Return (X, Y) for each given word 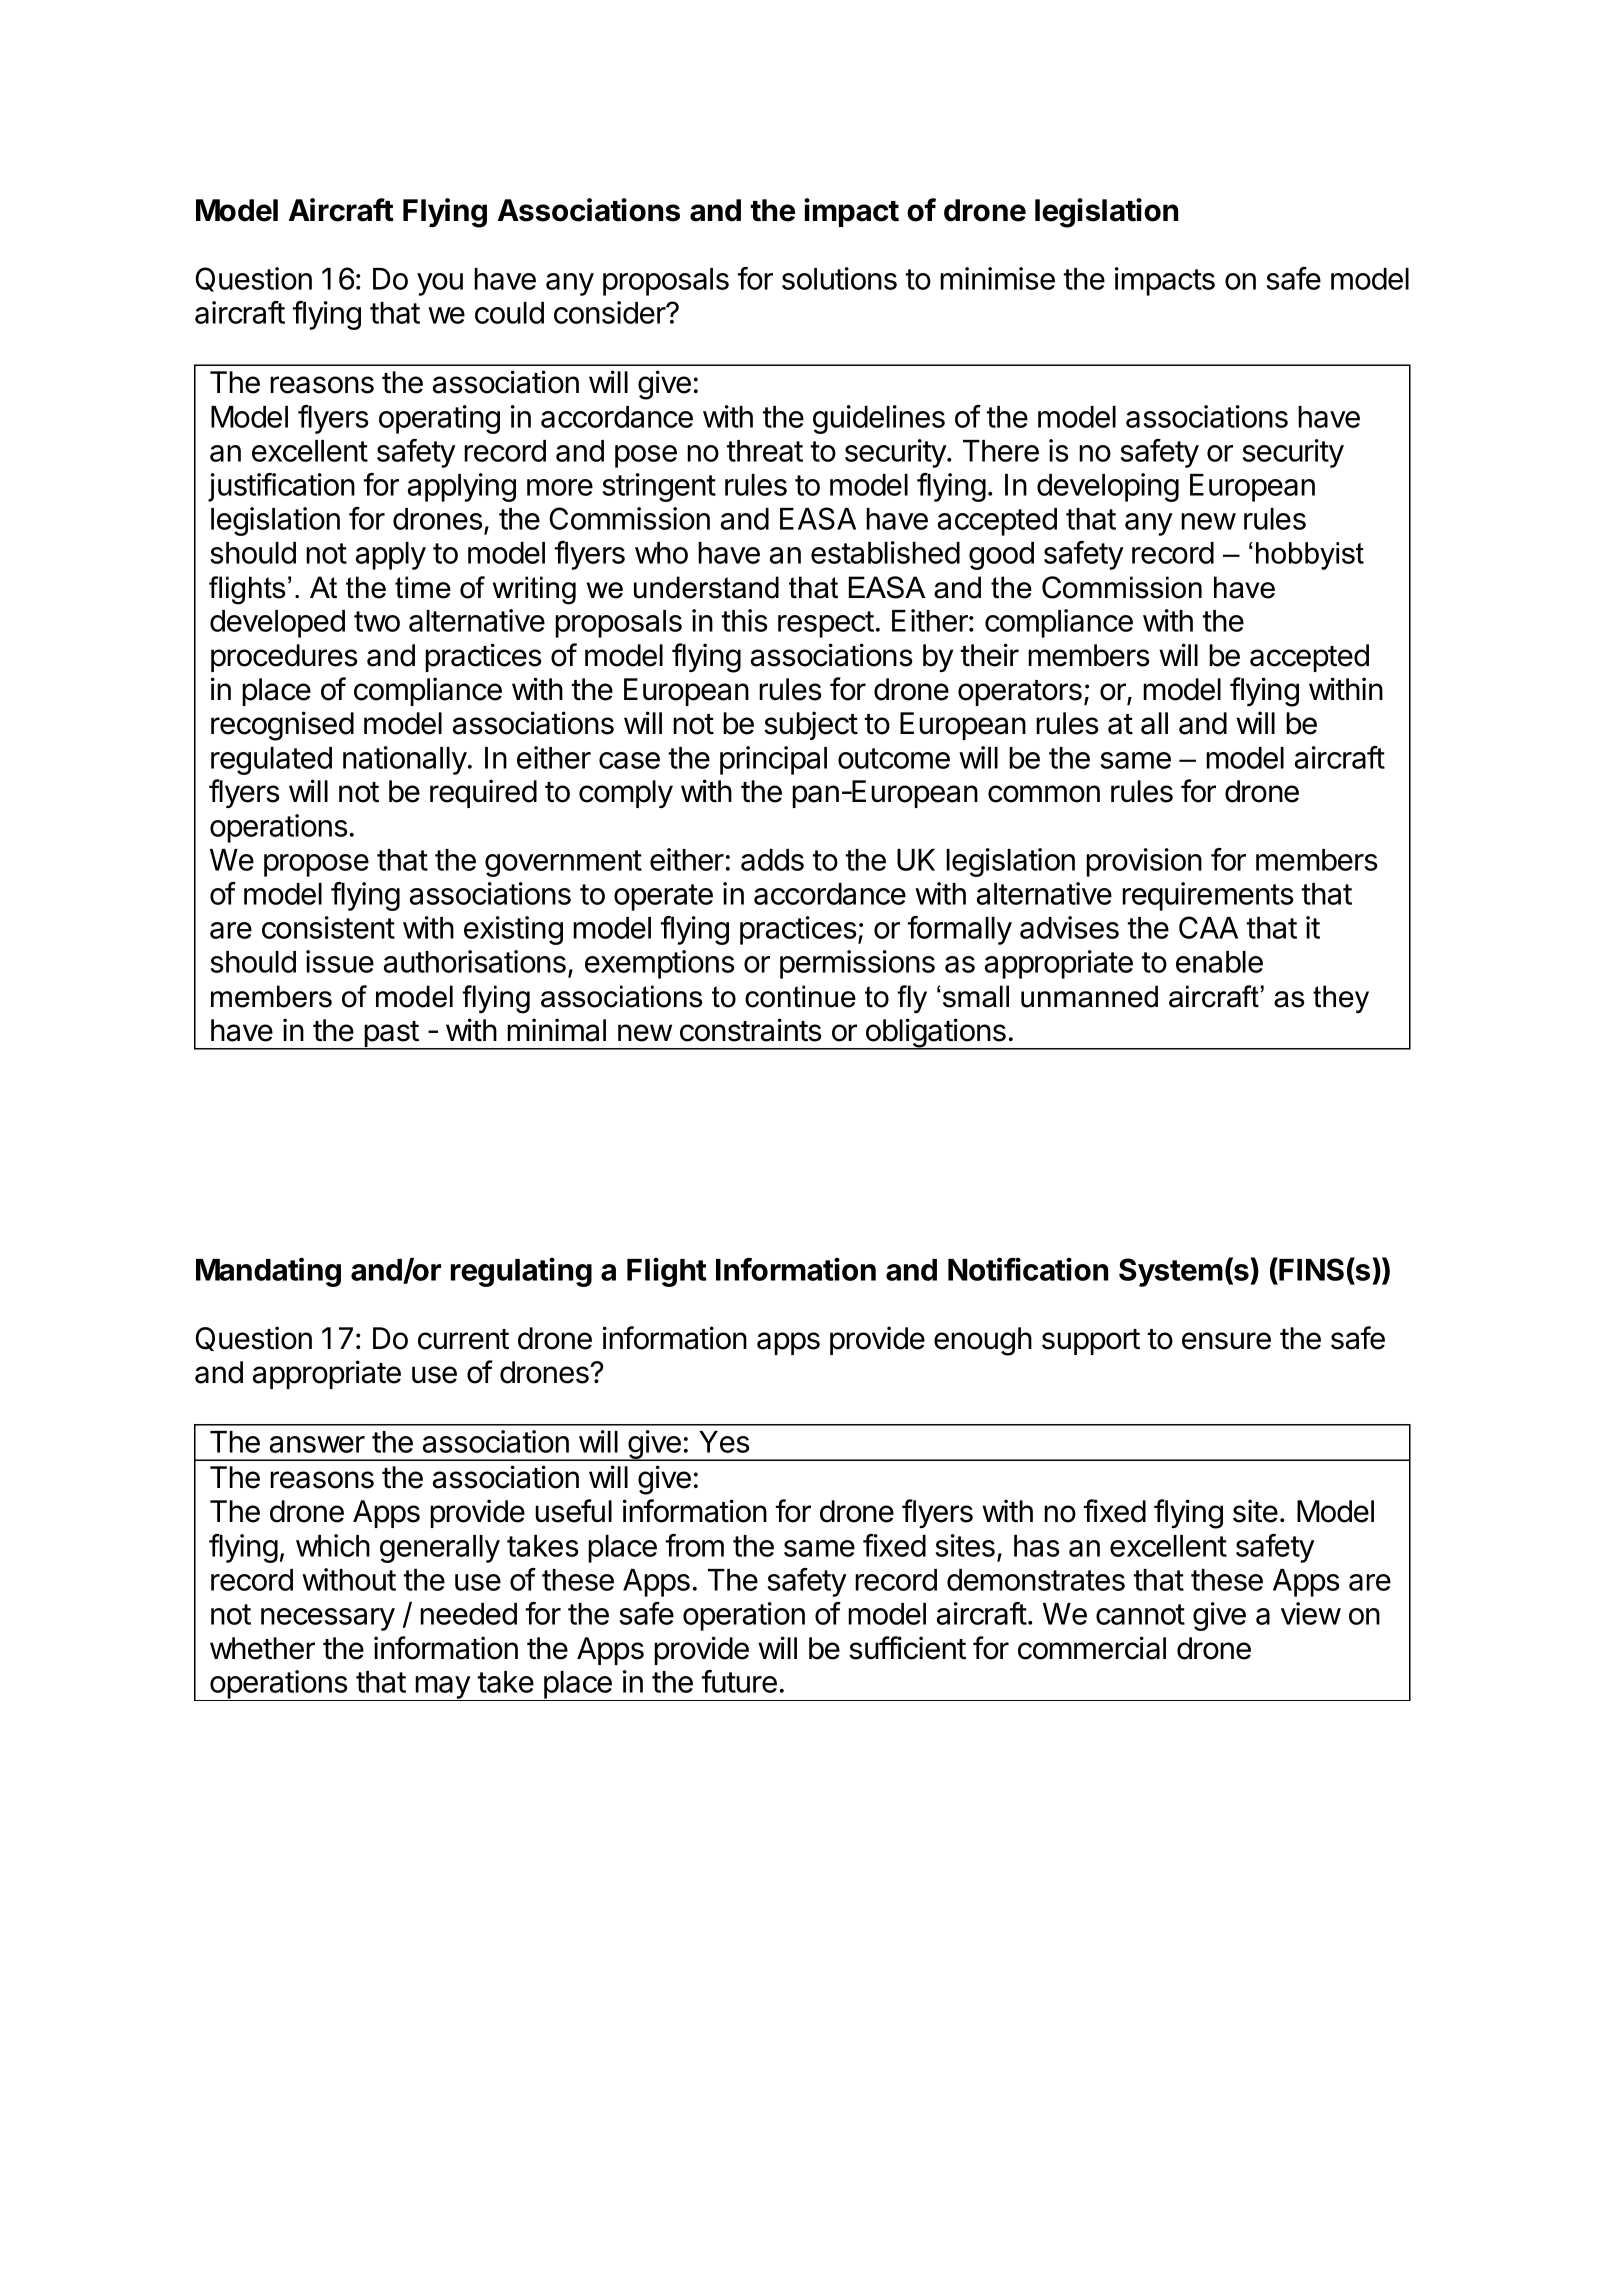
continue (800, 996)
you (440, 284)
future (739, 1681)
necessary (328, 1619)
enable (1219, 962)
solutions (839, 278)
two (377, 621)
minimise (997, 278)
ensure (1226, 1341)
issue (340, 961)
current (463, 1339)
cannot (1140, 1614)
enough (983, 1341)
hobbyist (1310, 556)
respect (826, 624)
